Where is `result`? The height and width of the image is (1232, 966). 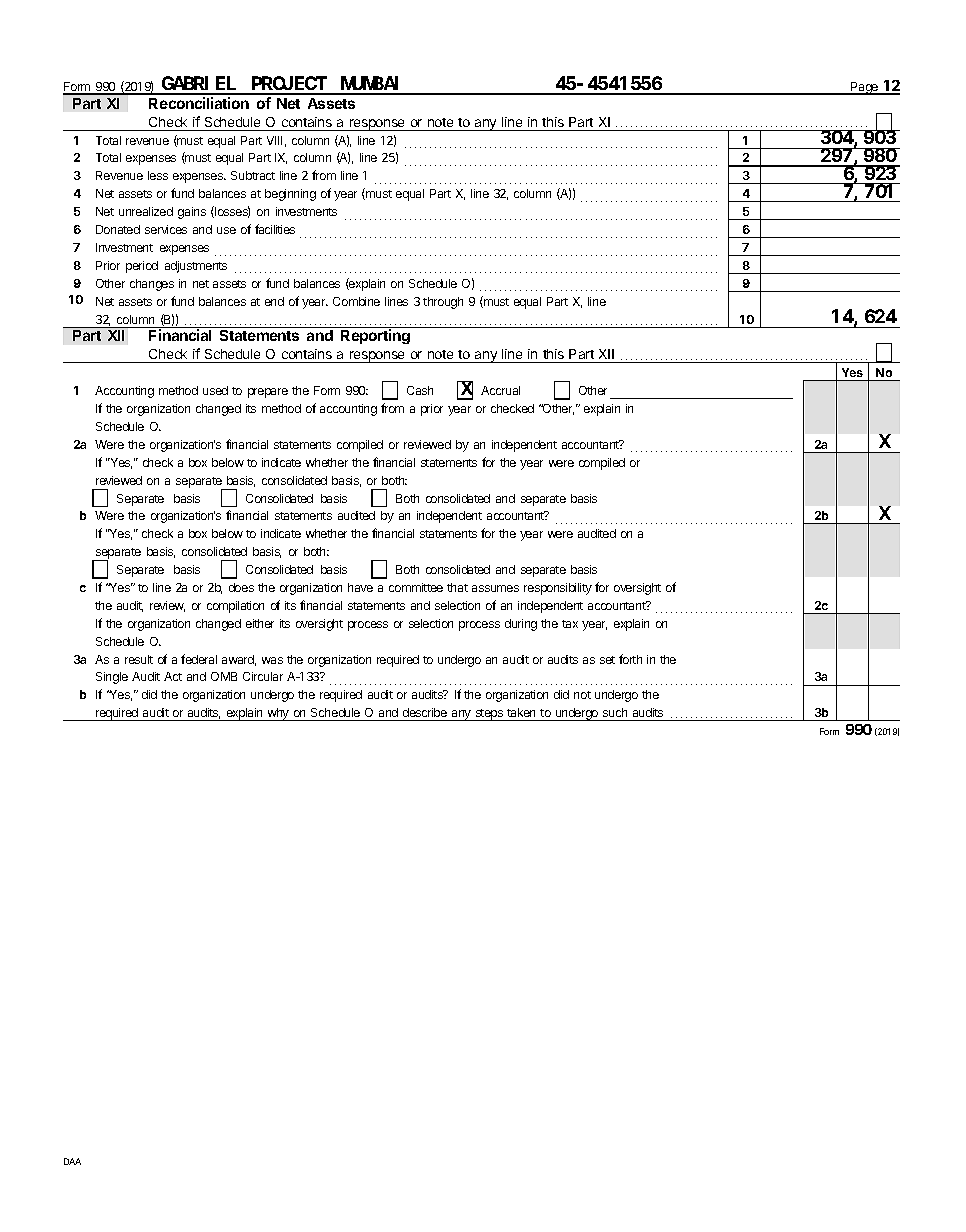 result is located at coordinates (139, 659).
